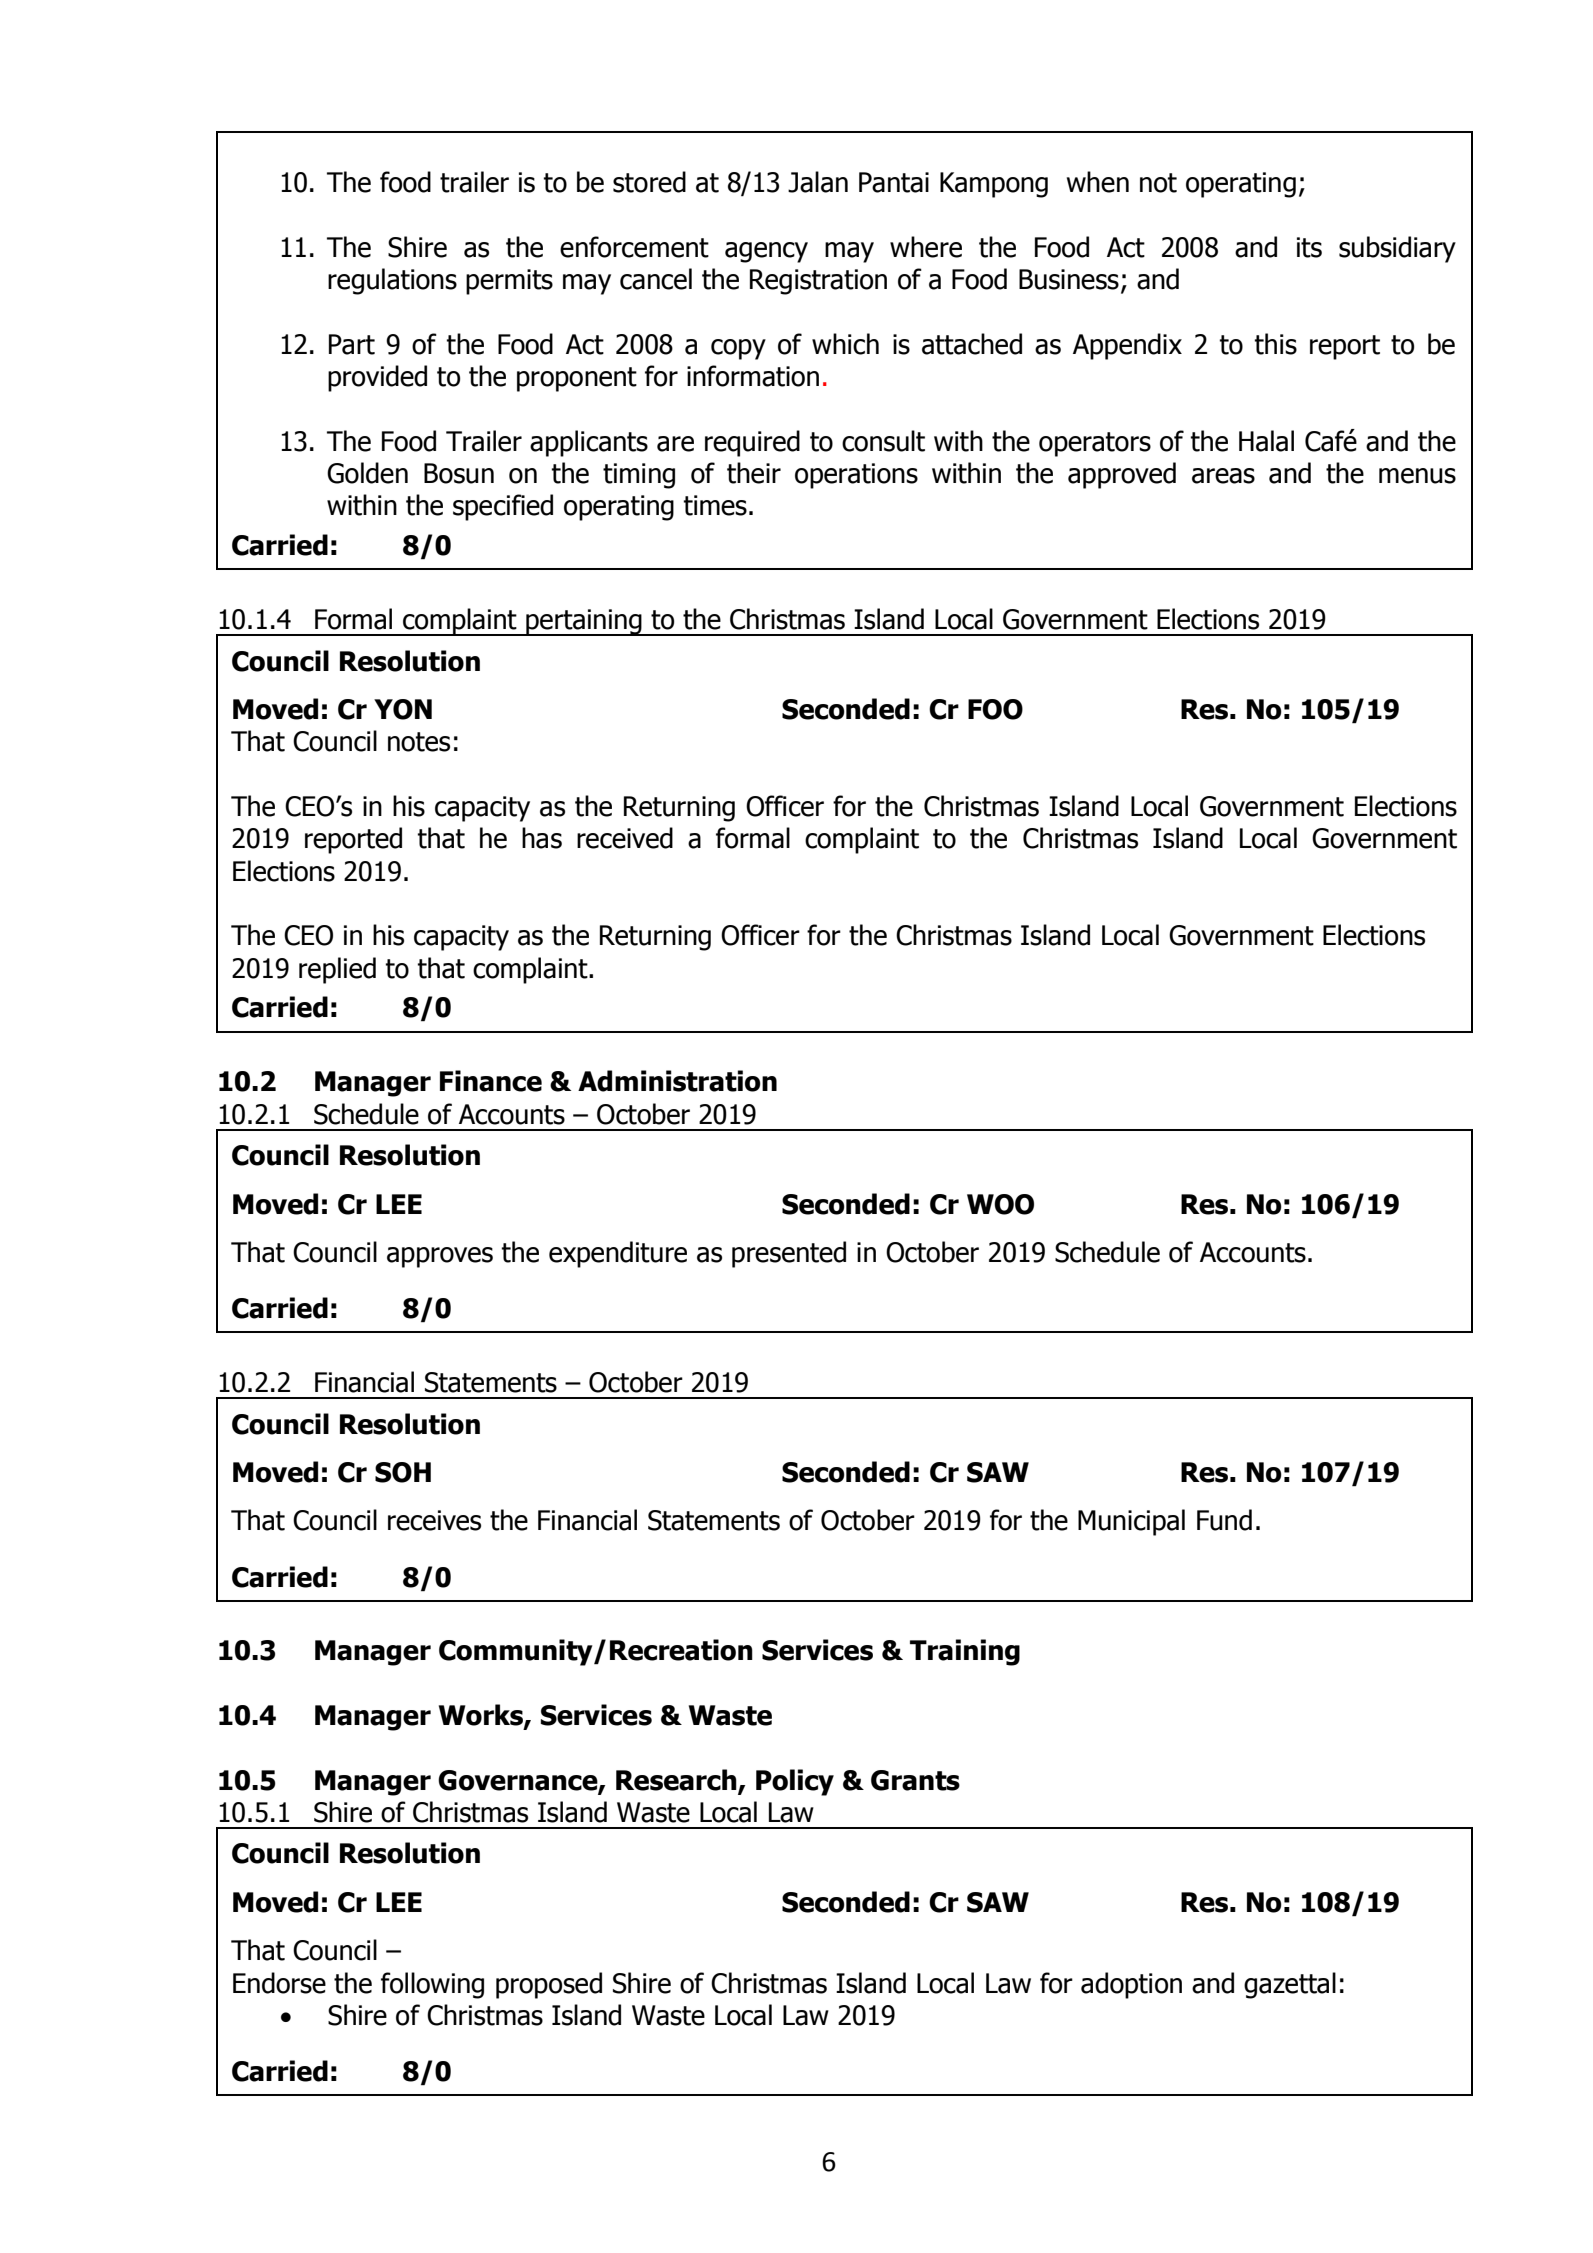  Describe the element at coordinates (432, 1985) in the screenshot. I see `following` at that location.
